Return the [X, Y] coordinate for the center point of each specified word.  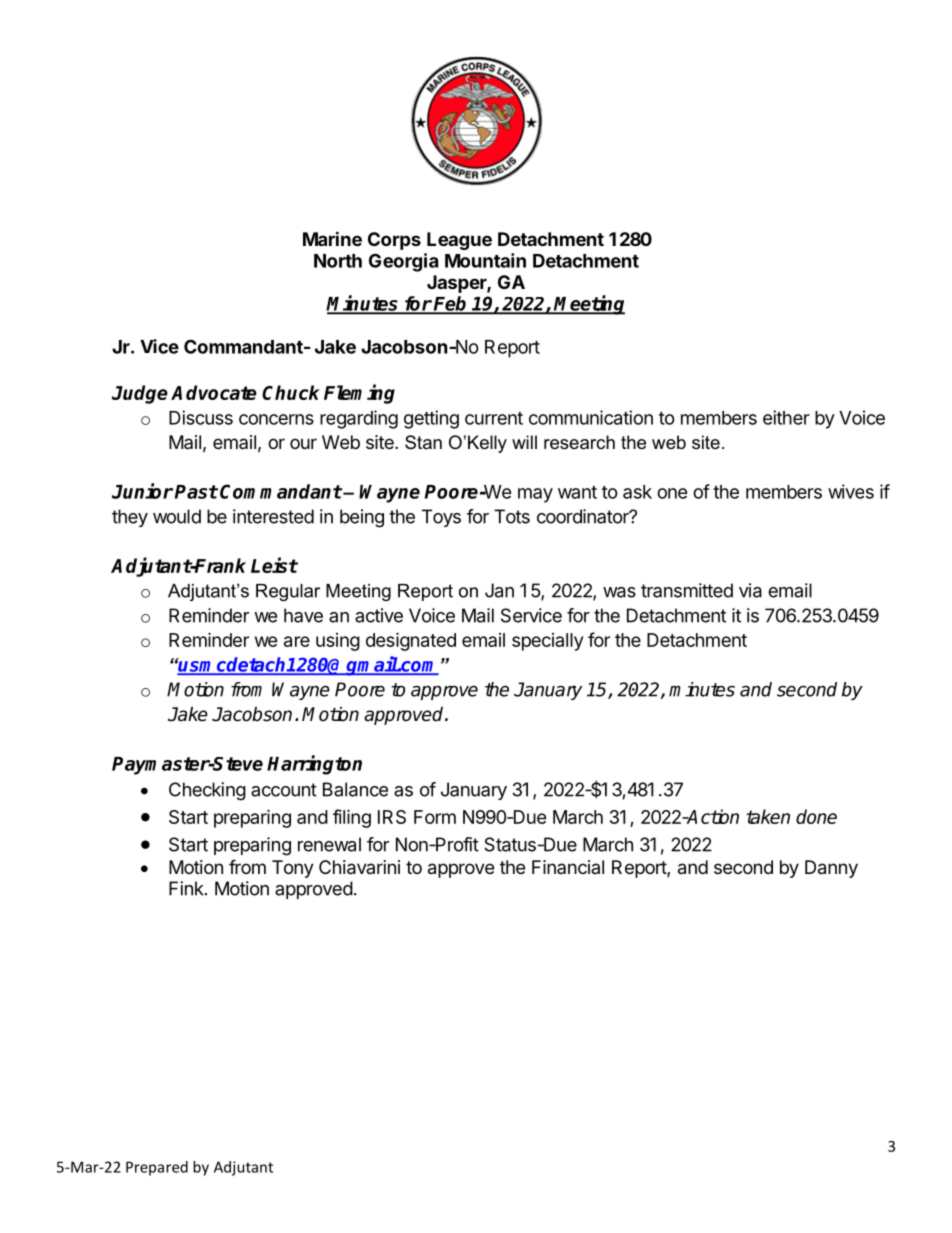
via [750, 590]
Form [435, 817]
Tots [512, 516]
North [338, 261]
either [786, 417]
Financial [568, 867]
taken [768, 816]
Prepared [157, 1168]
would [177, 516]
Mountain [485, 260]
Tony [293, 869]
